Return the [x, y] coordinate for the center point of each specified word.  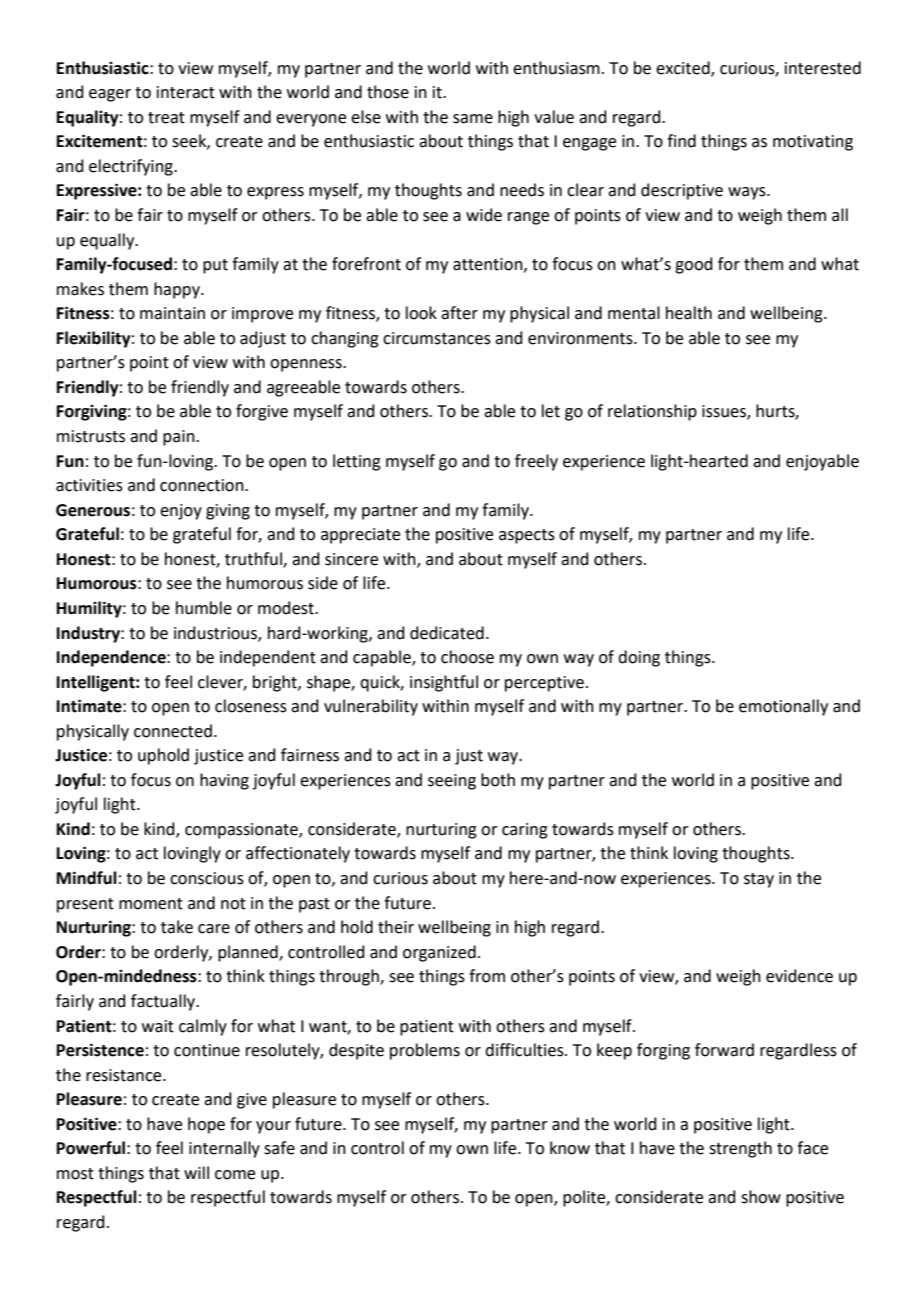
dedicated [447, 633]
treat [166, 118]
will [196, 1172]
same [473, 119]
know [570, 1148]
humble [204, 608]
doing [639, 658]
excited [684, 68]
